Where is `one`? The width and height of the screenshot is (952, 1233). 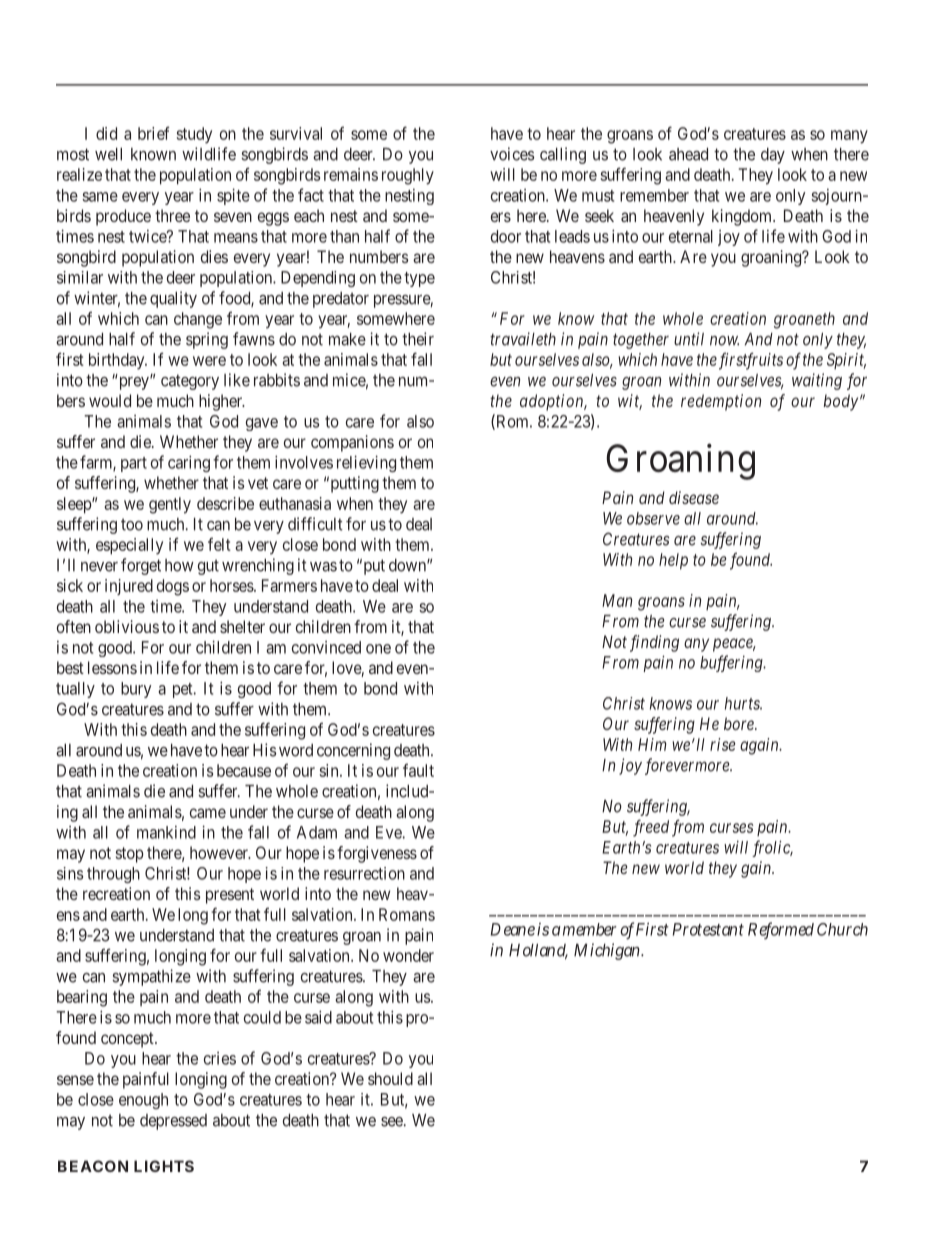 one is located at coordinates (378, 649).
